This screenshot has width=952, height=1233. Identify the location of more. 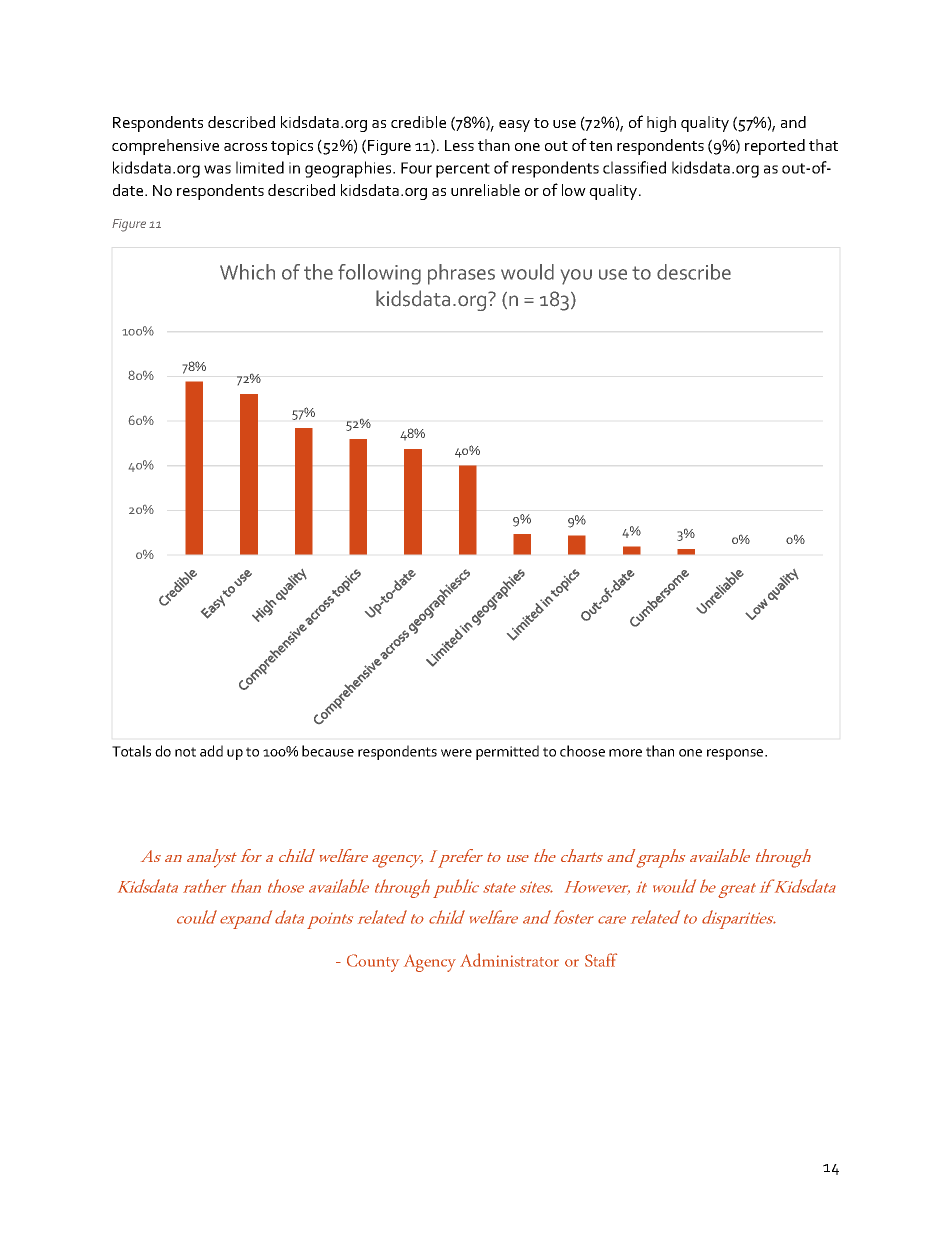
(625, 753).
